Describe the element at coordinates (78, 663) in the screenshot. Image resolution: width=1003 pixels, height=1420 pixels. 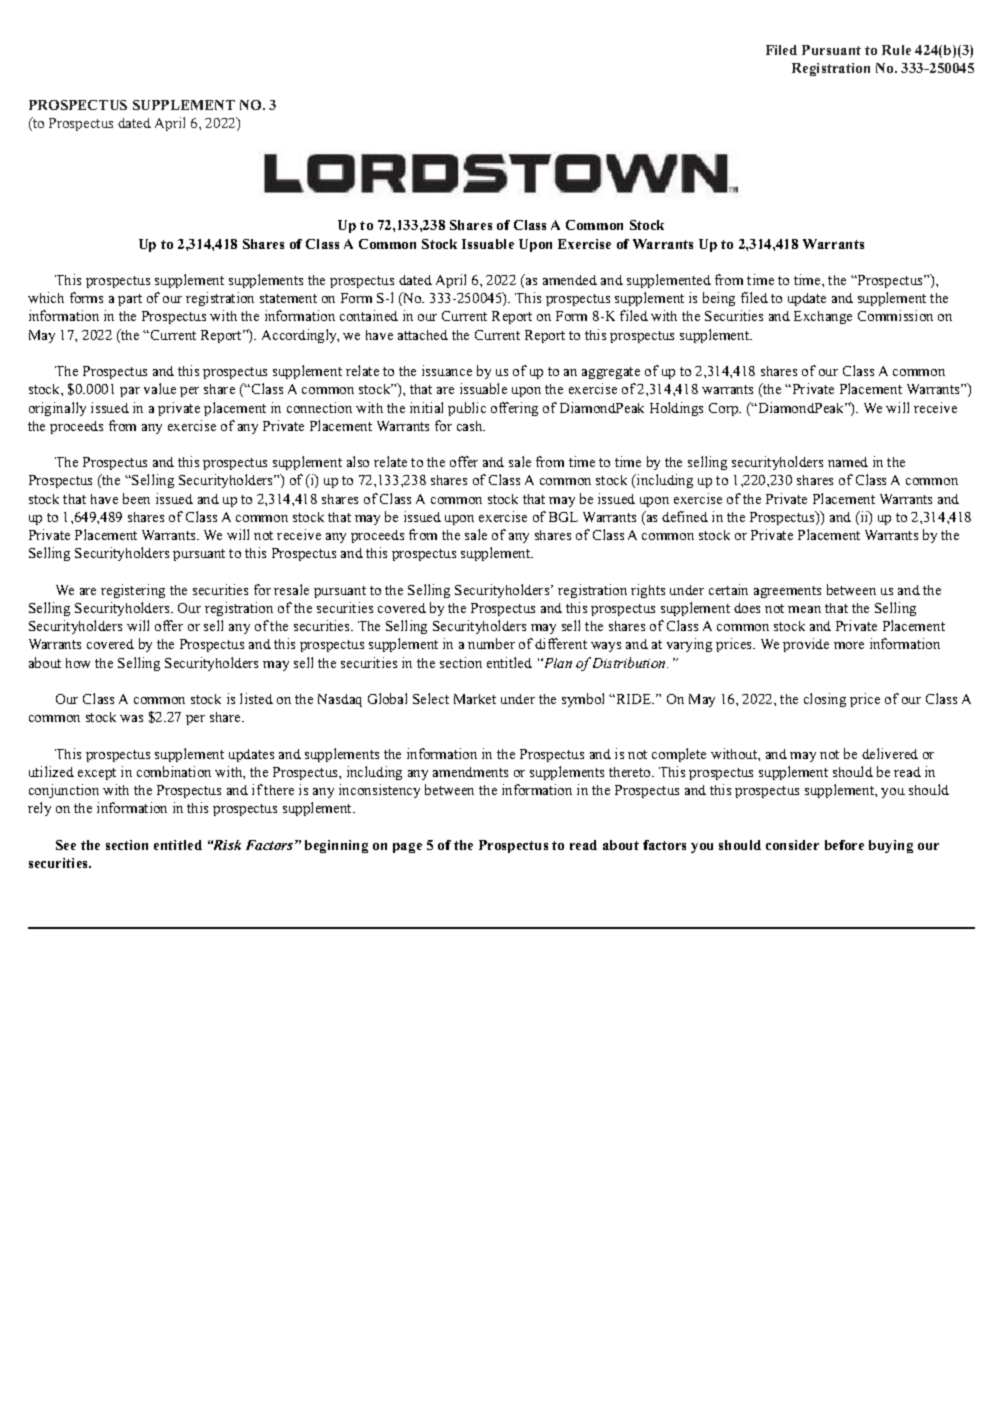
I see `how` at that location.
